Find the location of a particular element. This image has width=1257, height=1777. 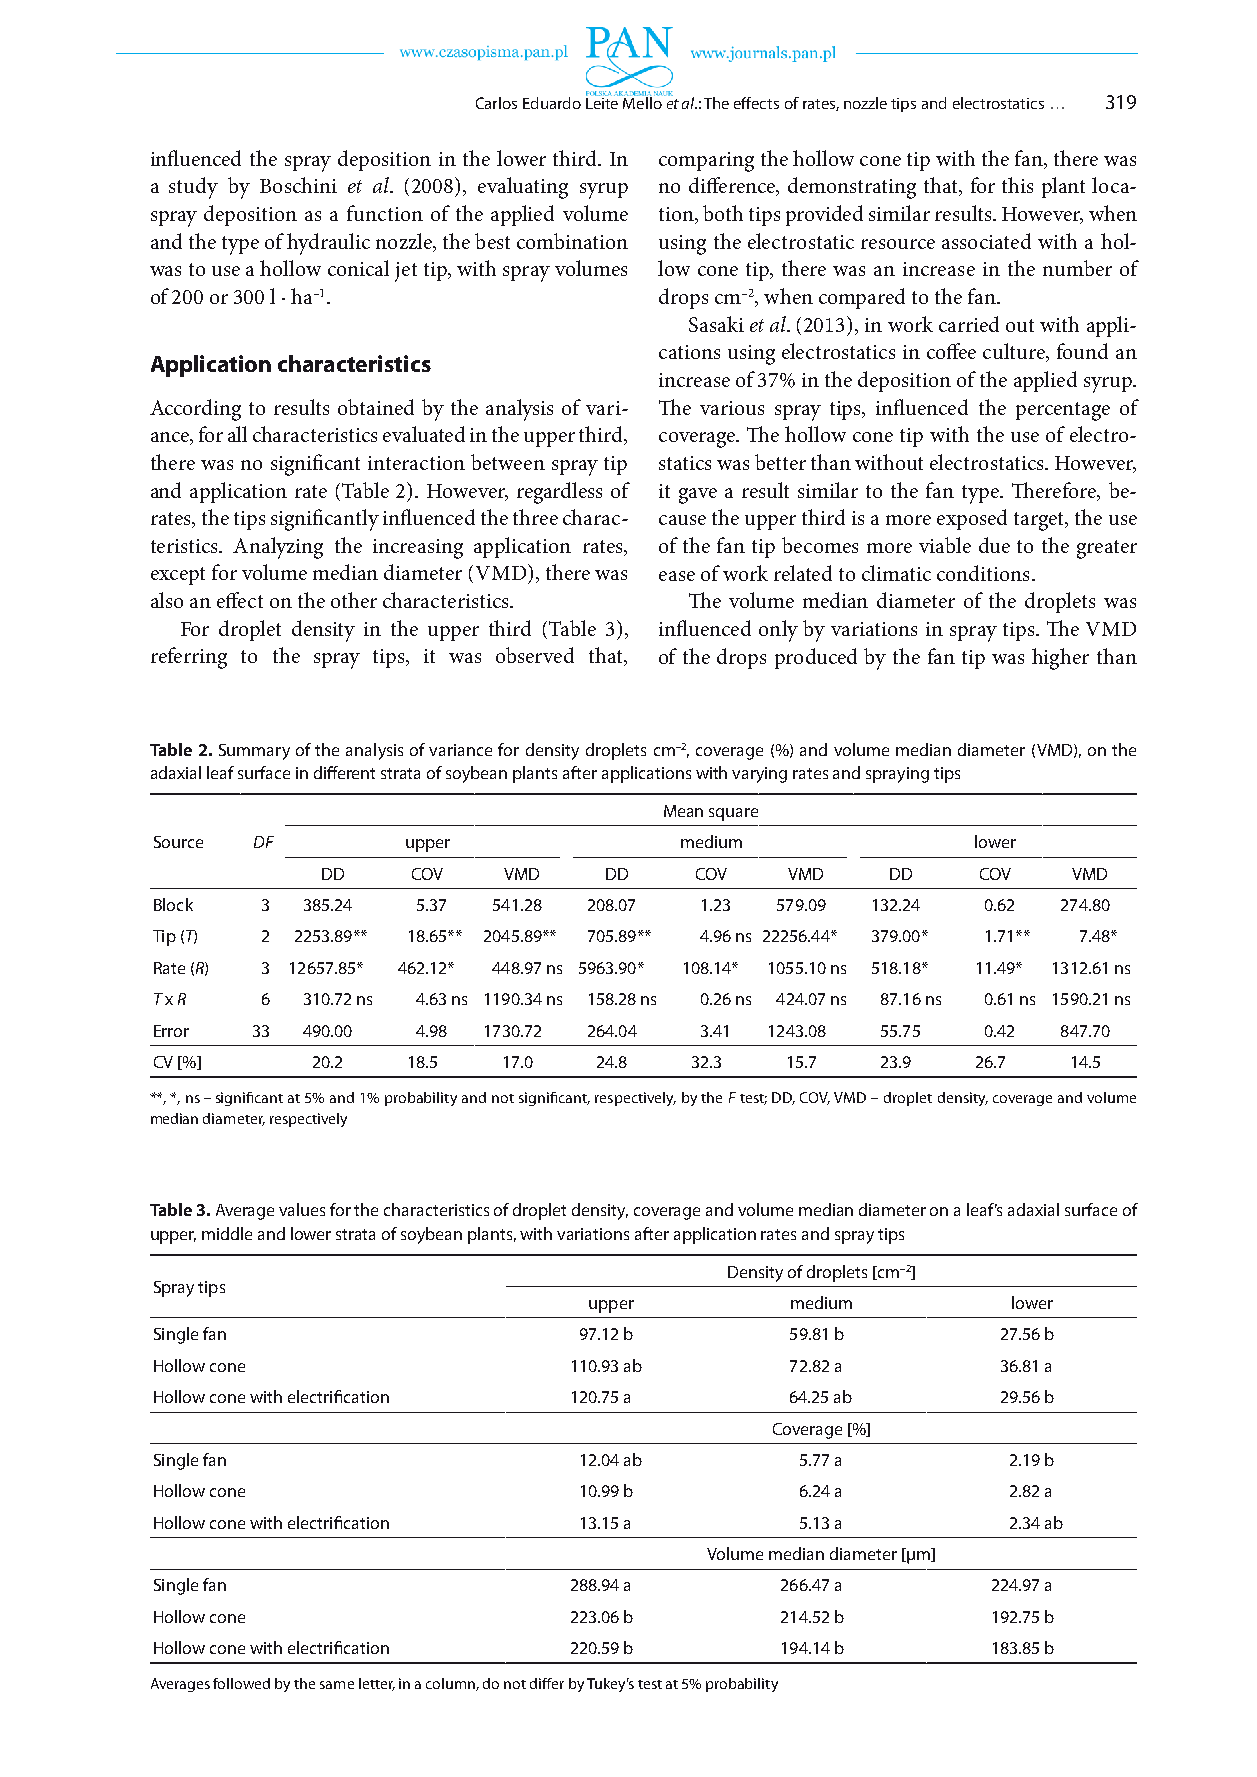

Mello is located at coordinates (642, 101).
